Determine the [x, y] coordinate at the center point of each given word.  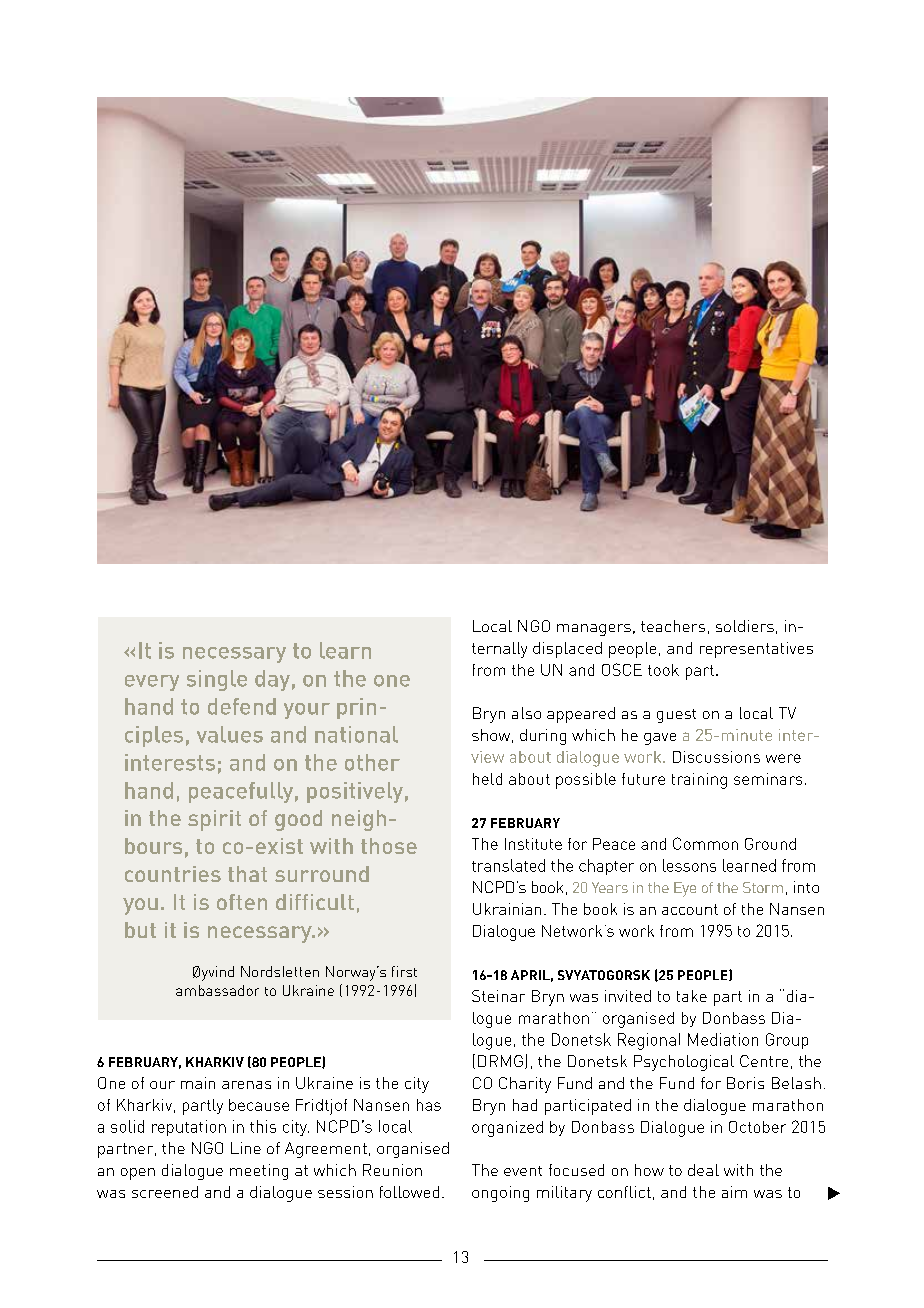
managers [594, 630]
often [242, 902]
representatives [756, 650]
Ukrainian [507, 909]
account [690, 909]
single [217, 680]
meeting [259, 1172]
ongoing [500, 1194]
